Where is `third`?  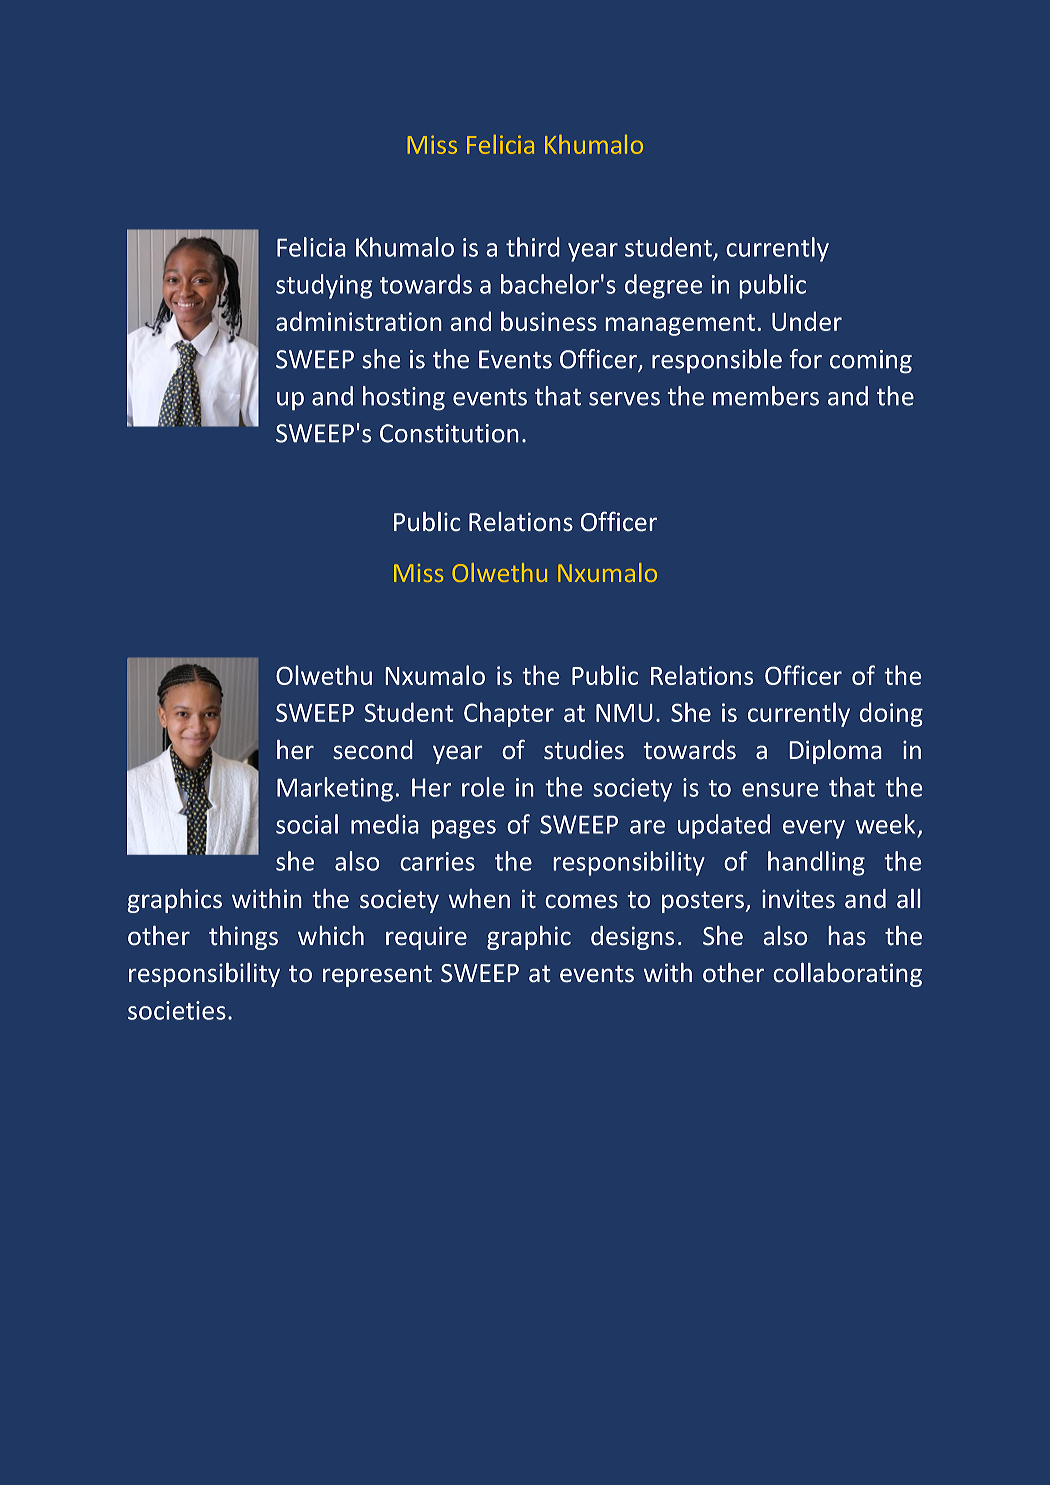 third is located at coordinates (533, 247).
